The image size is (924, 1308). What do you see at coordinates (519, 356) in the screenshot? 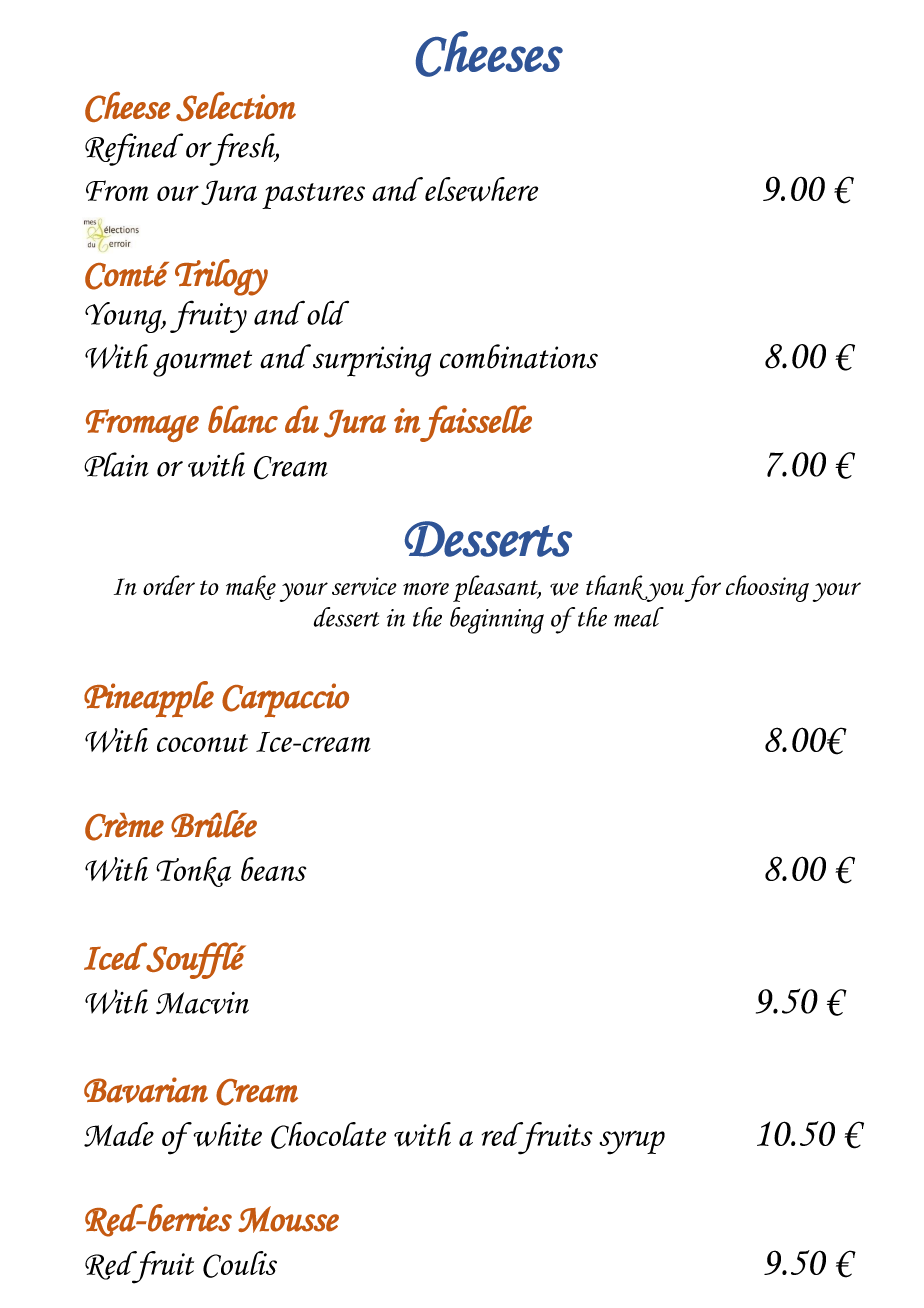
I see `combinations` at bounding box center [519, 356].
